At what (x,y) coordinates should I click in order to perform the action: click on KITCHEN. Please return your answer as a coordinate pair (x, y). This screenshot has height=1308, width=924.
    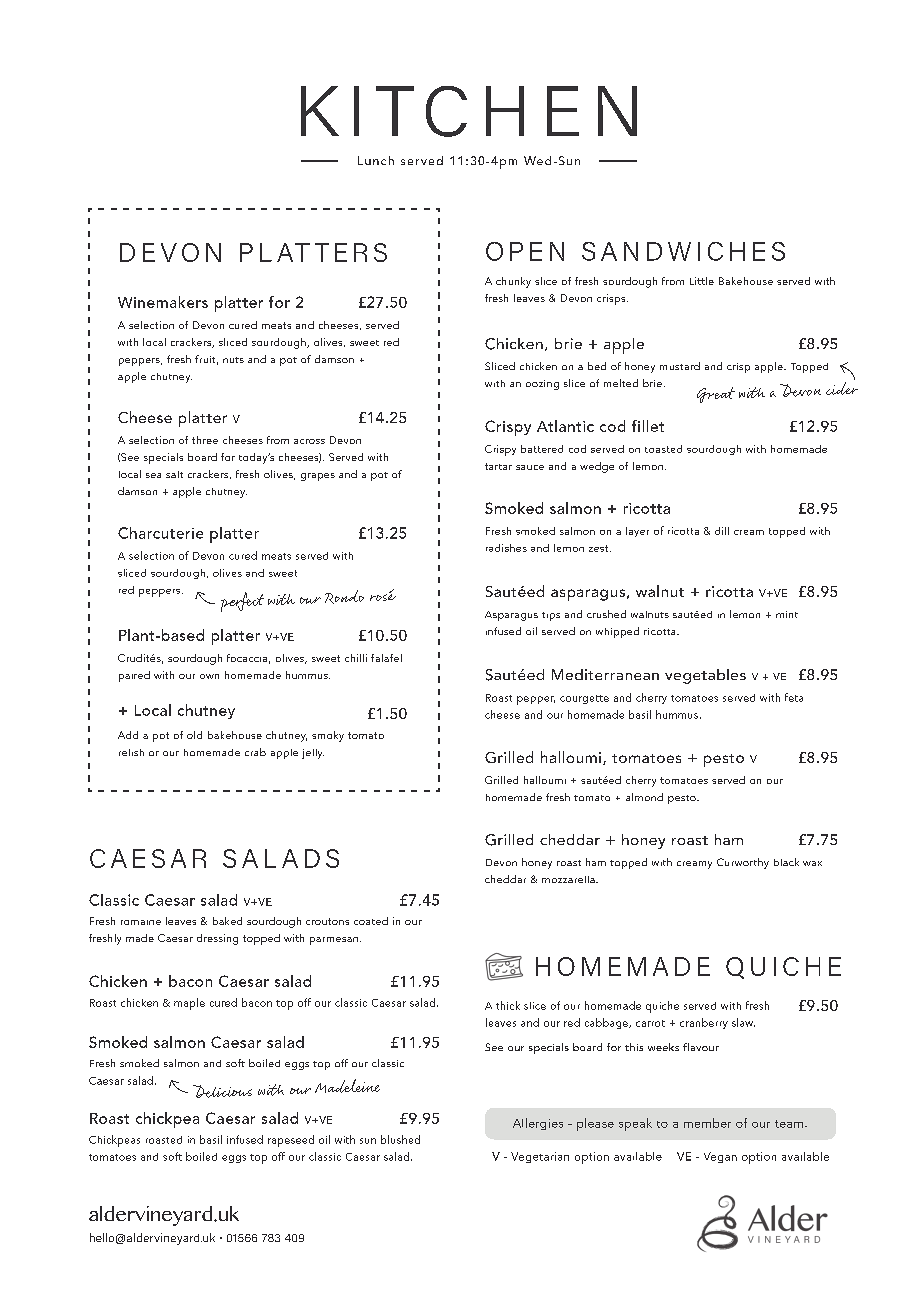
    Looking at the image, I should click on (469, 111).
